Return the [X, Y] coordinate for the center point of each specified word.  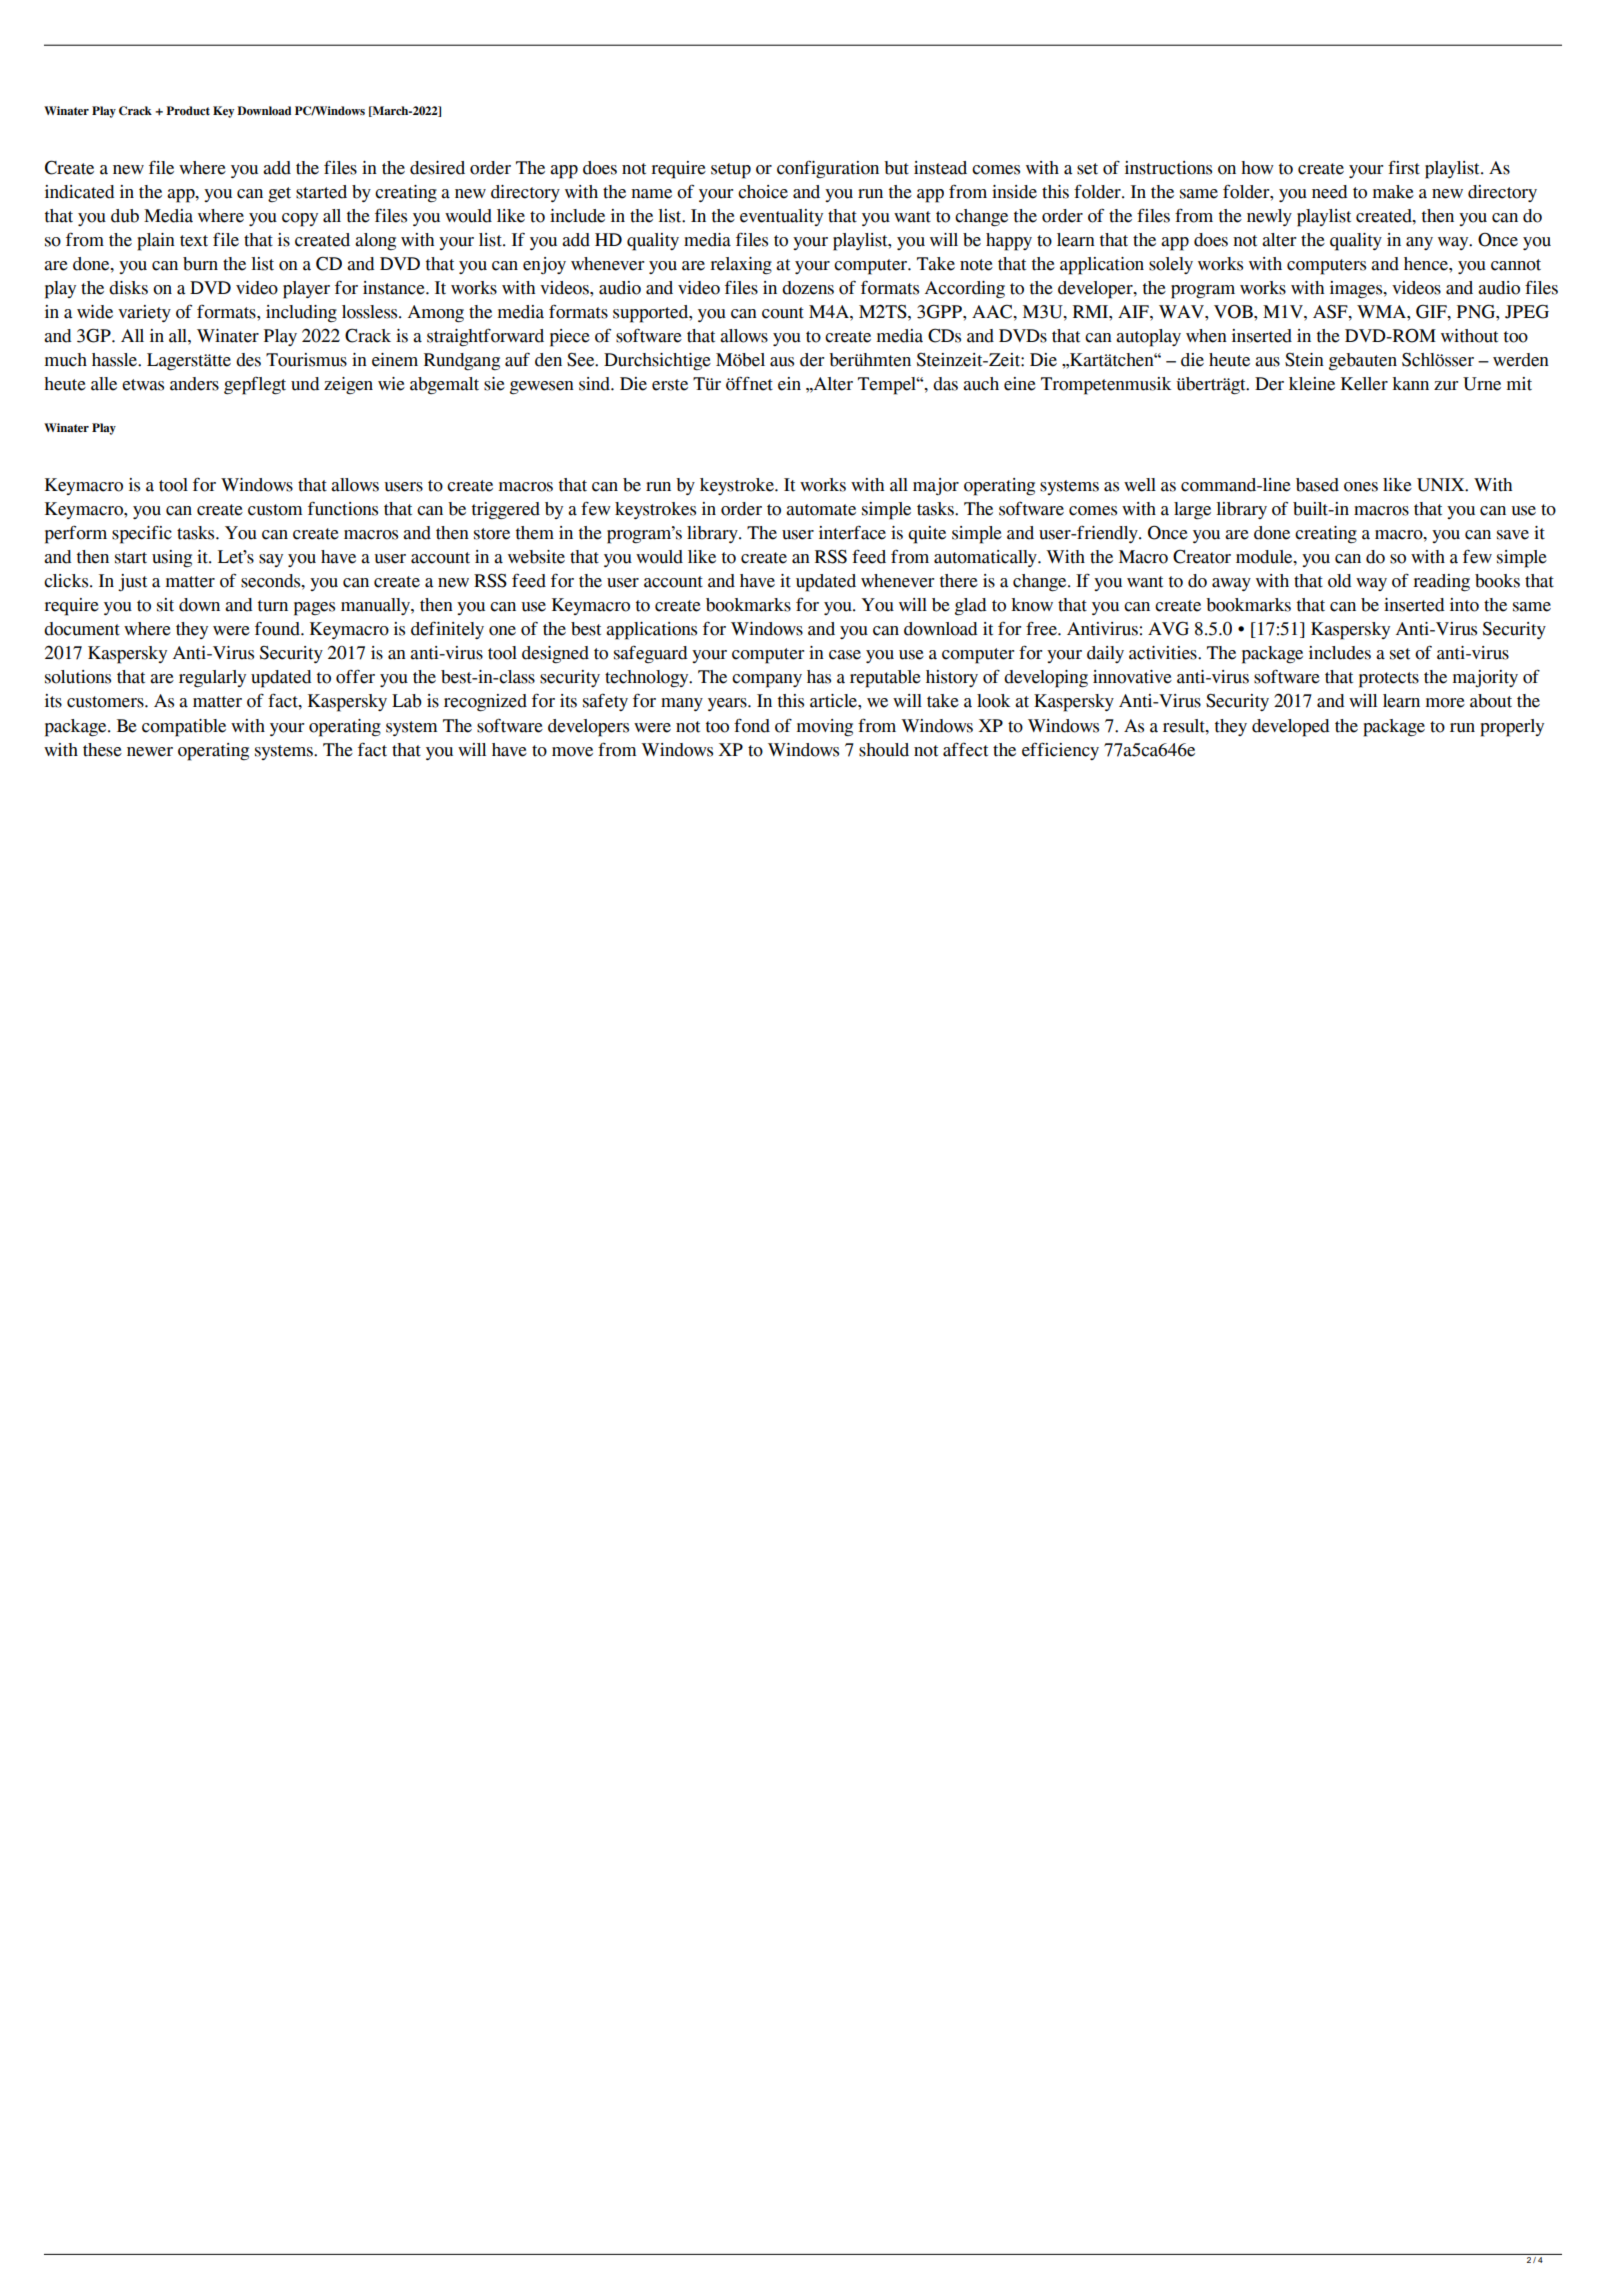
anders [194, 384]
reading [1441, 583]
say [271, 560]
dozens [808, 288]
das [945, 384]
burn [200, 264]
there [959, 581]
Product [188, 110]
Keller [1364, 384]
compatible [184, 728]
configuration [828, 169]
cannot [1516, 265]
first [1404, 167]
